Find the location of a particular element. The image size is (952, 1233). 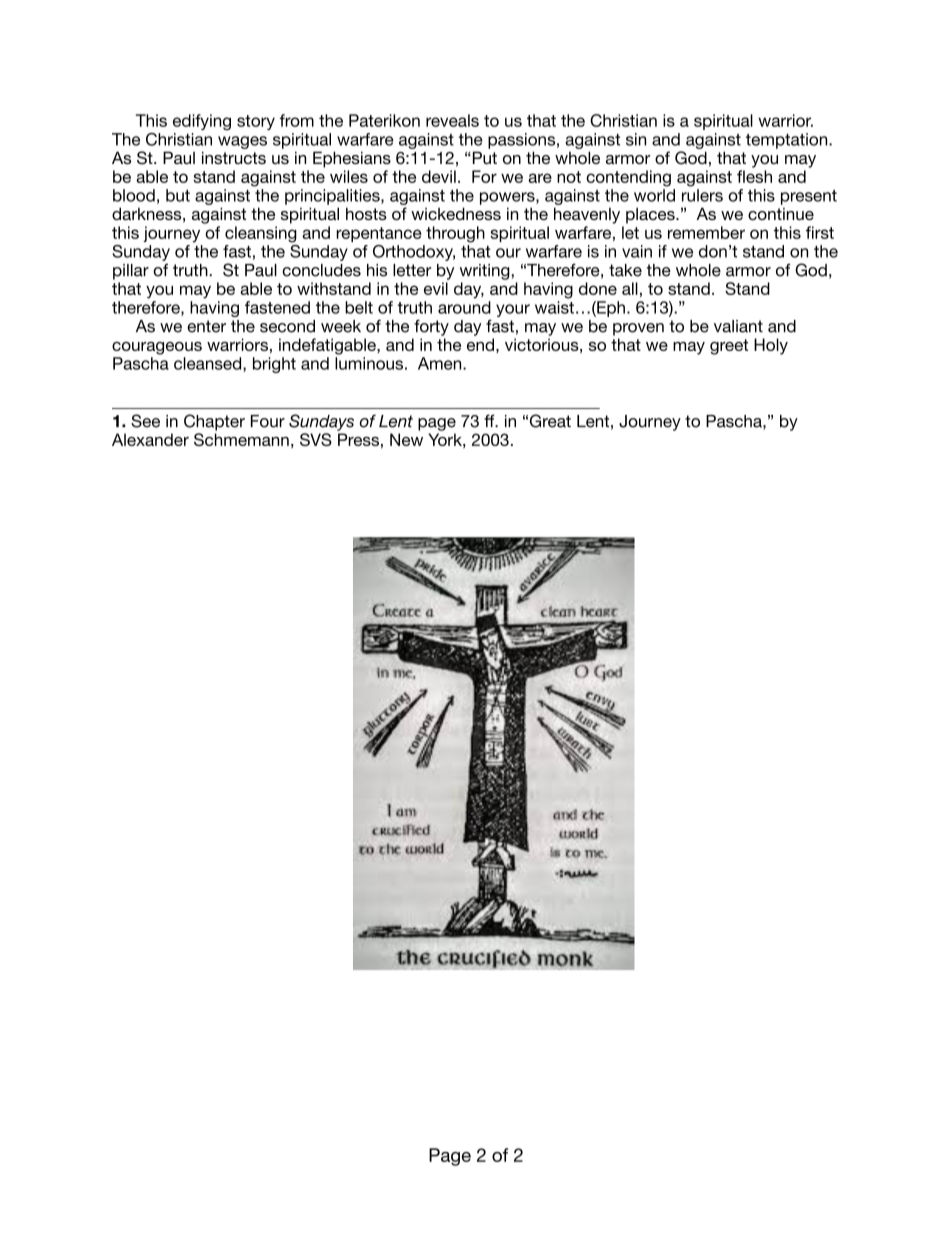

greet is located at coordinates (729, 347).
